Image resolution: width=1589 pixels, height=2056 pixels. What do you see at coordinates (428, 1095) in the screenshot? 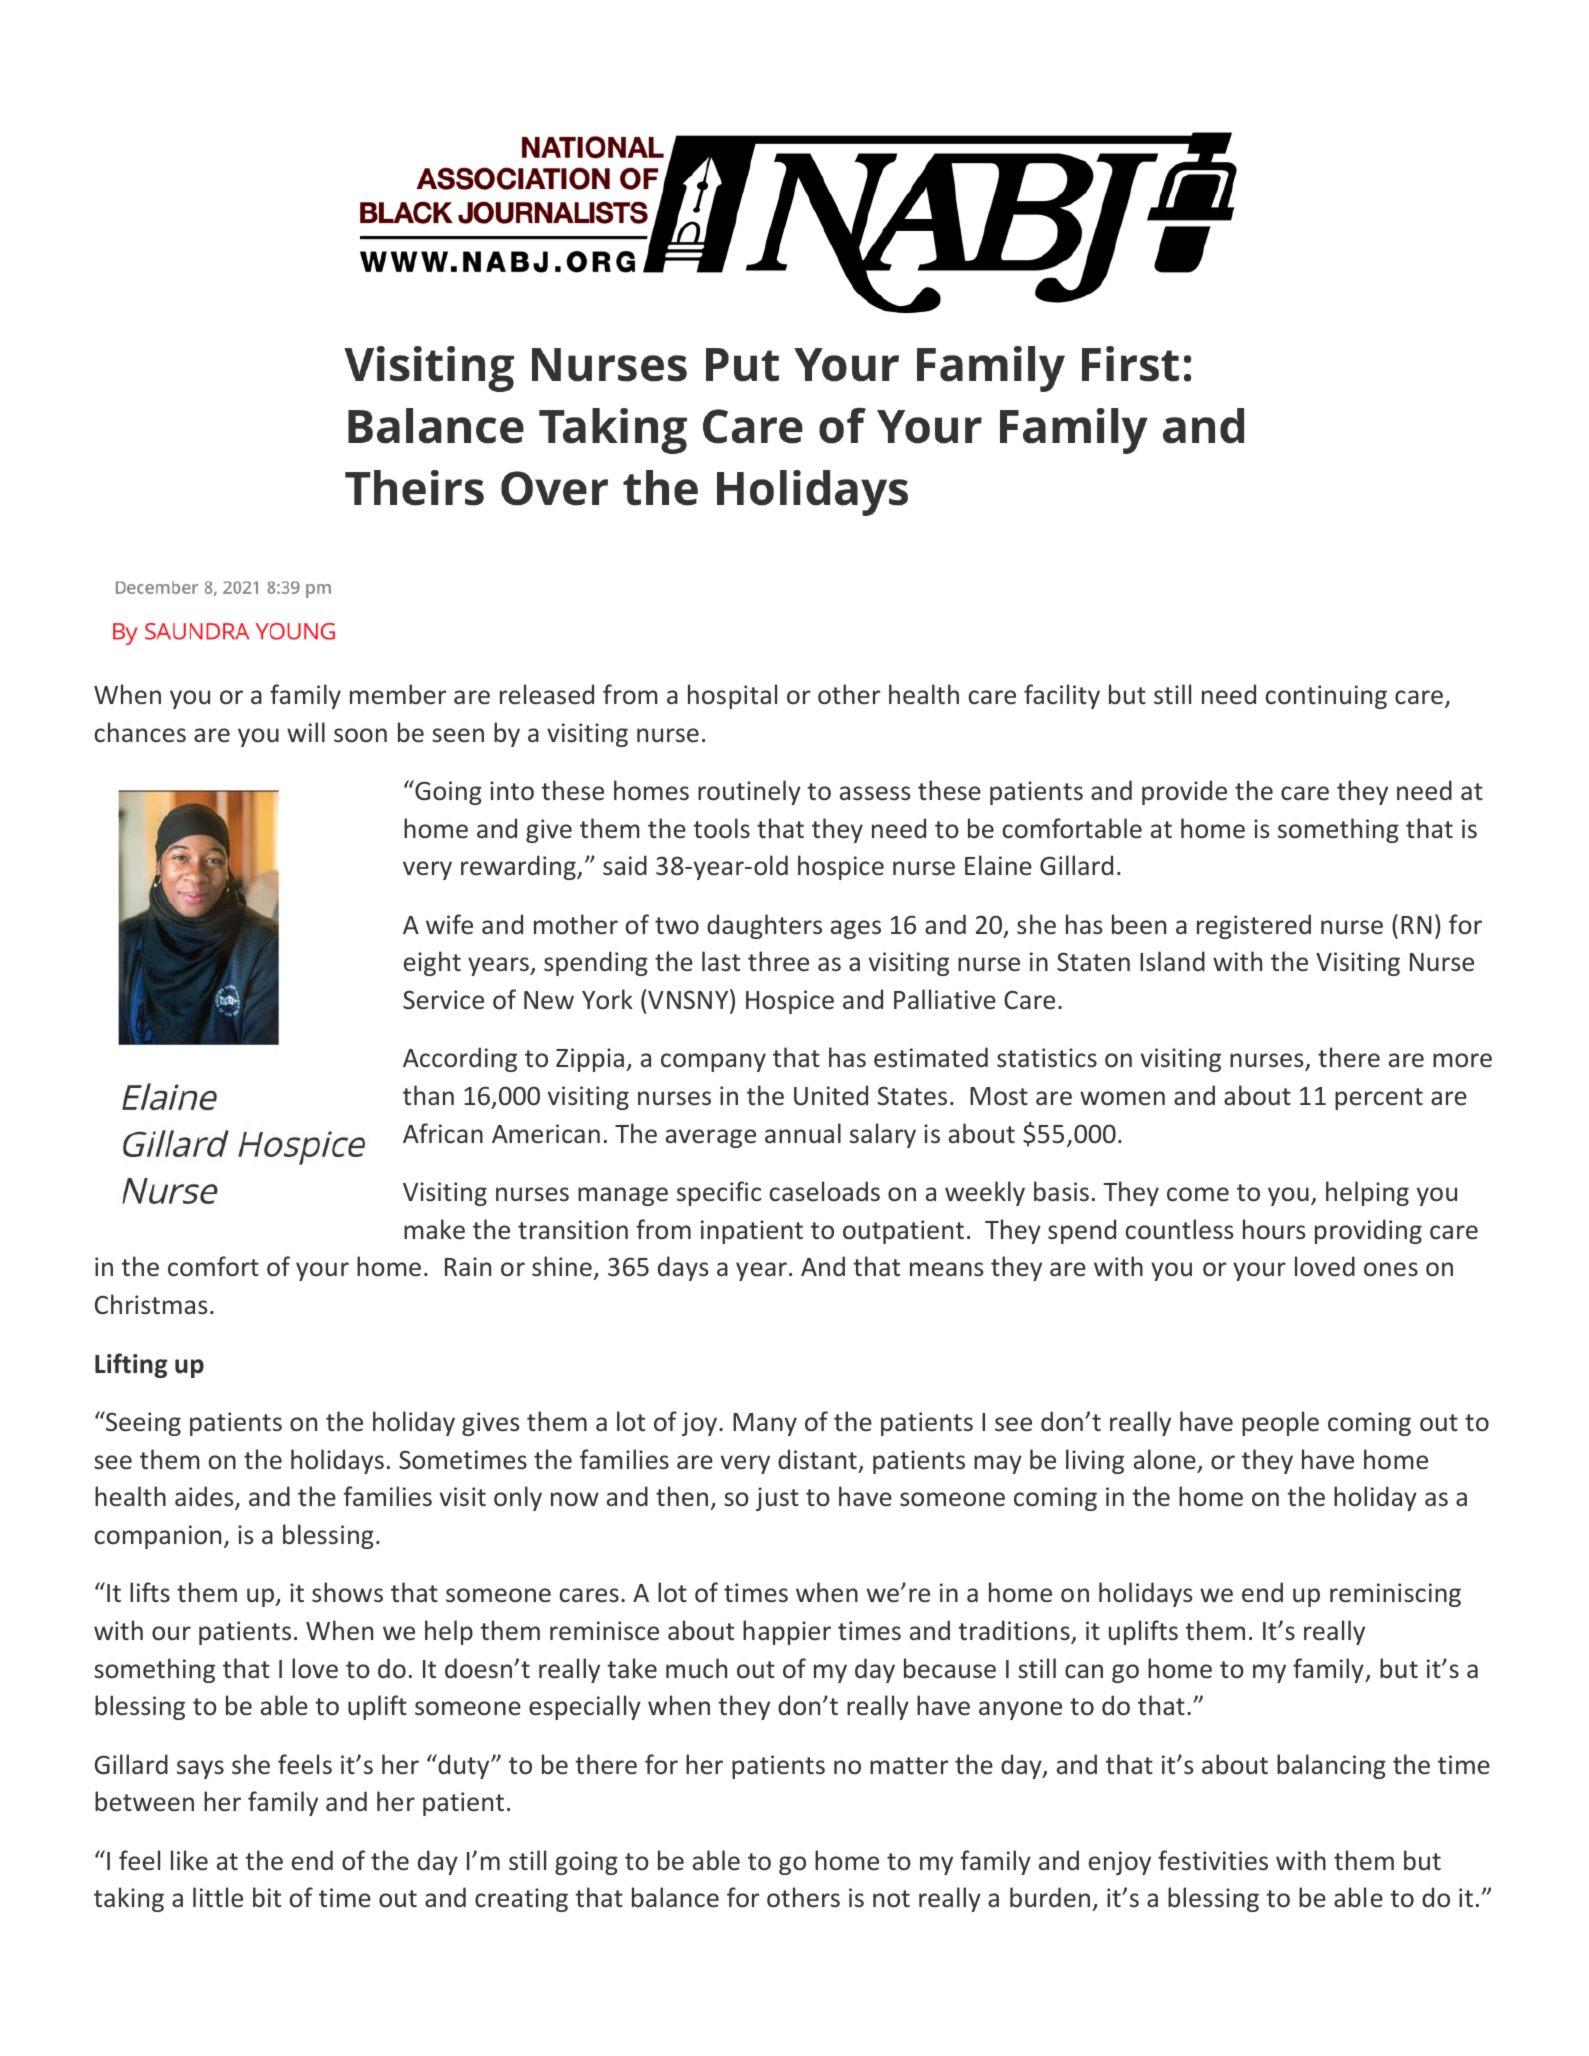
I see `than` at bounding box center [428, 1095].
